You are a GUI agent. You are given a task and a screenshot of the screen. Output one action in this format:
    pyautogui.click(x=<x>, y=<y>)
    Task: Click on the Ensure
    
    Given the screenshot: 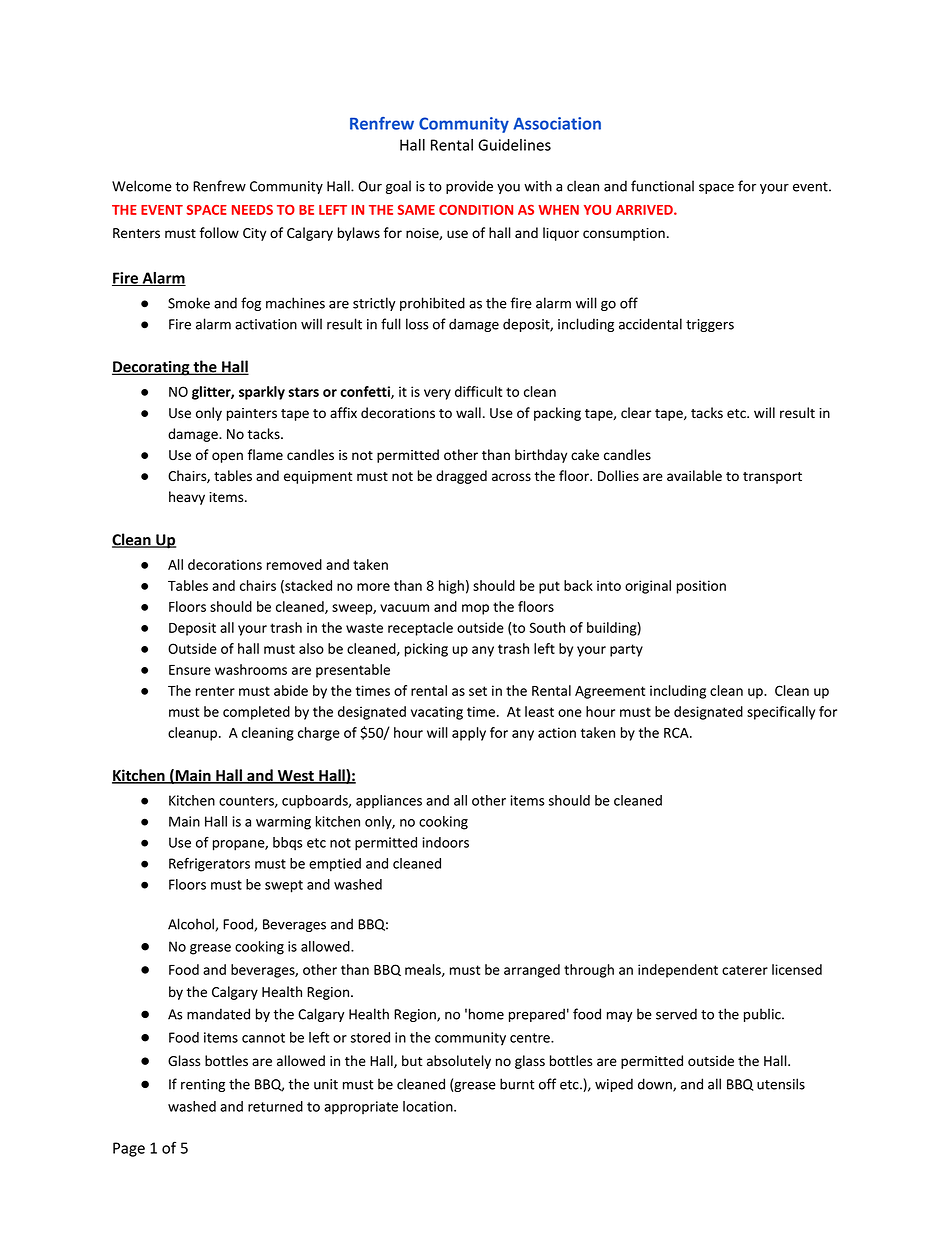 What is the action you would take?
    pyautogui.click(x=190, y=670)
